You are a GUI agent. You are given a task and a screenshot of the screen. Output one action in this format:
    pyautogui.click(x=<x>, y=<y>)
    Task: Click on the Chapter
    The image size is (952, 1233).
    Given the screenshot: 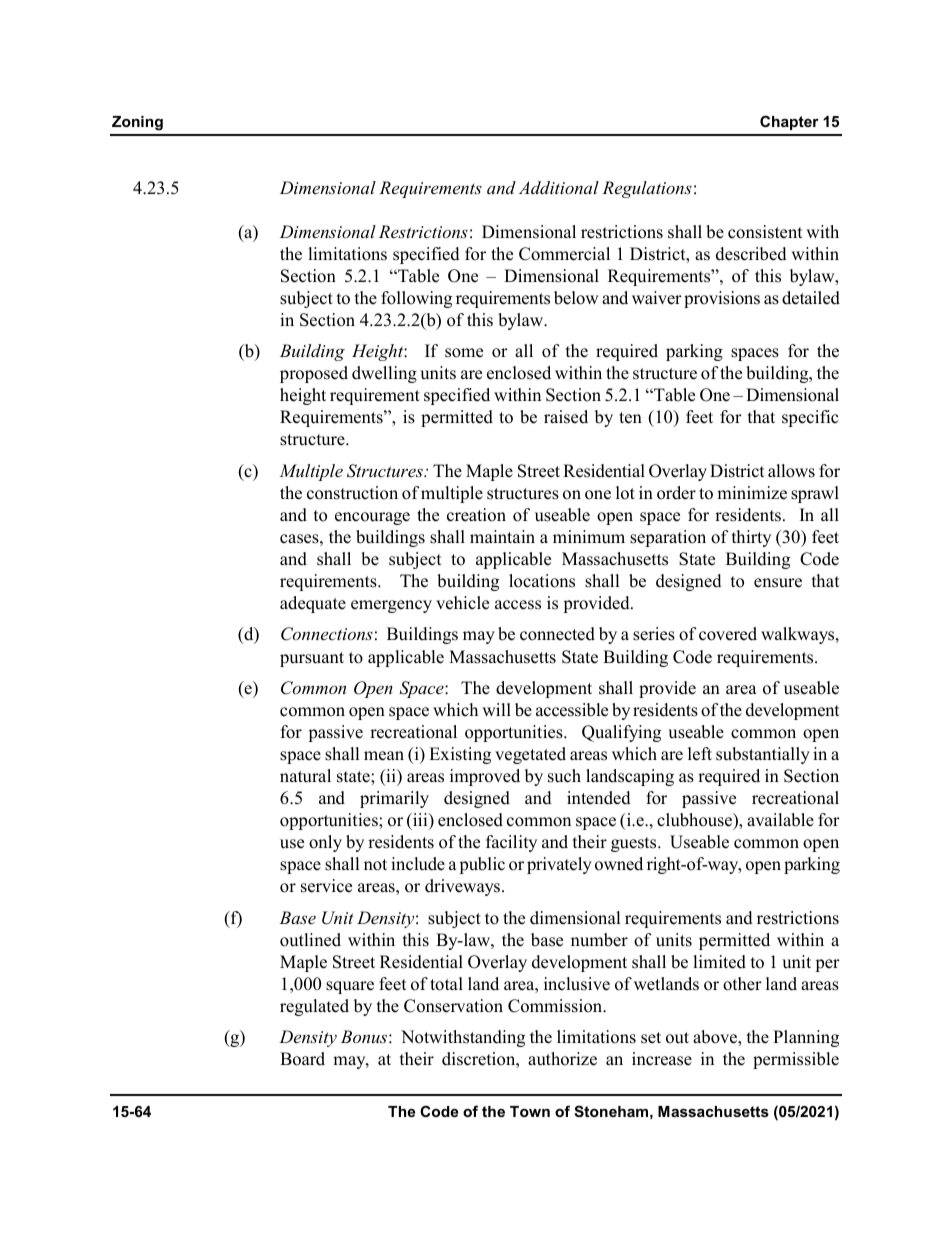 What is the action you would take?
    pyautogui.click(x=789, y=122)
